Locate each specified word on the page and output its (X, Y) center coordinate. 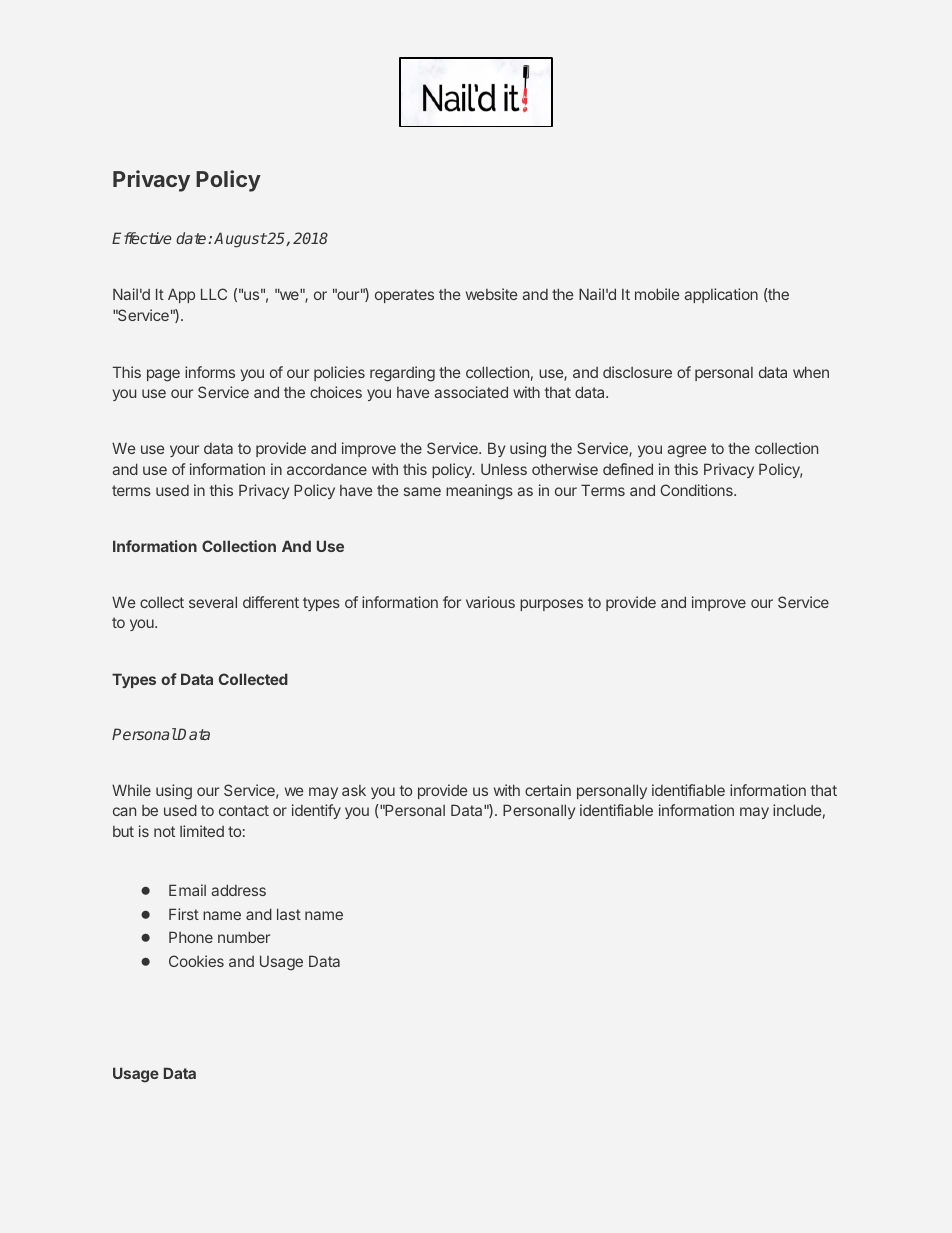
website (491, 294)
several (213, 602)
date (192, 238)
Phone (191, 937)
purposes (551, 605)
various (490, 602)
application (721, 295)
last (289, 914)
